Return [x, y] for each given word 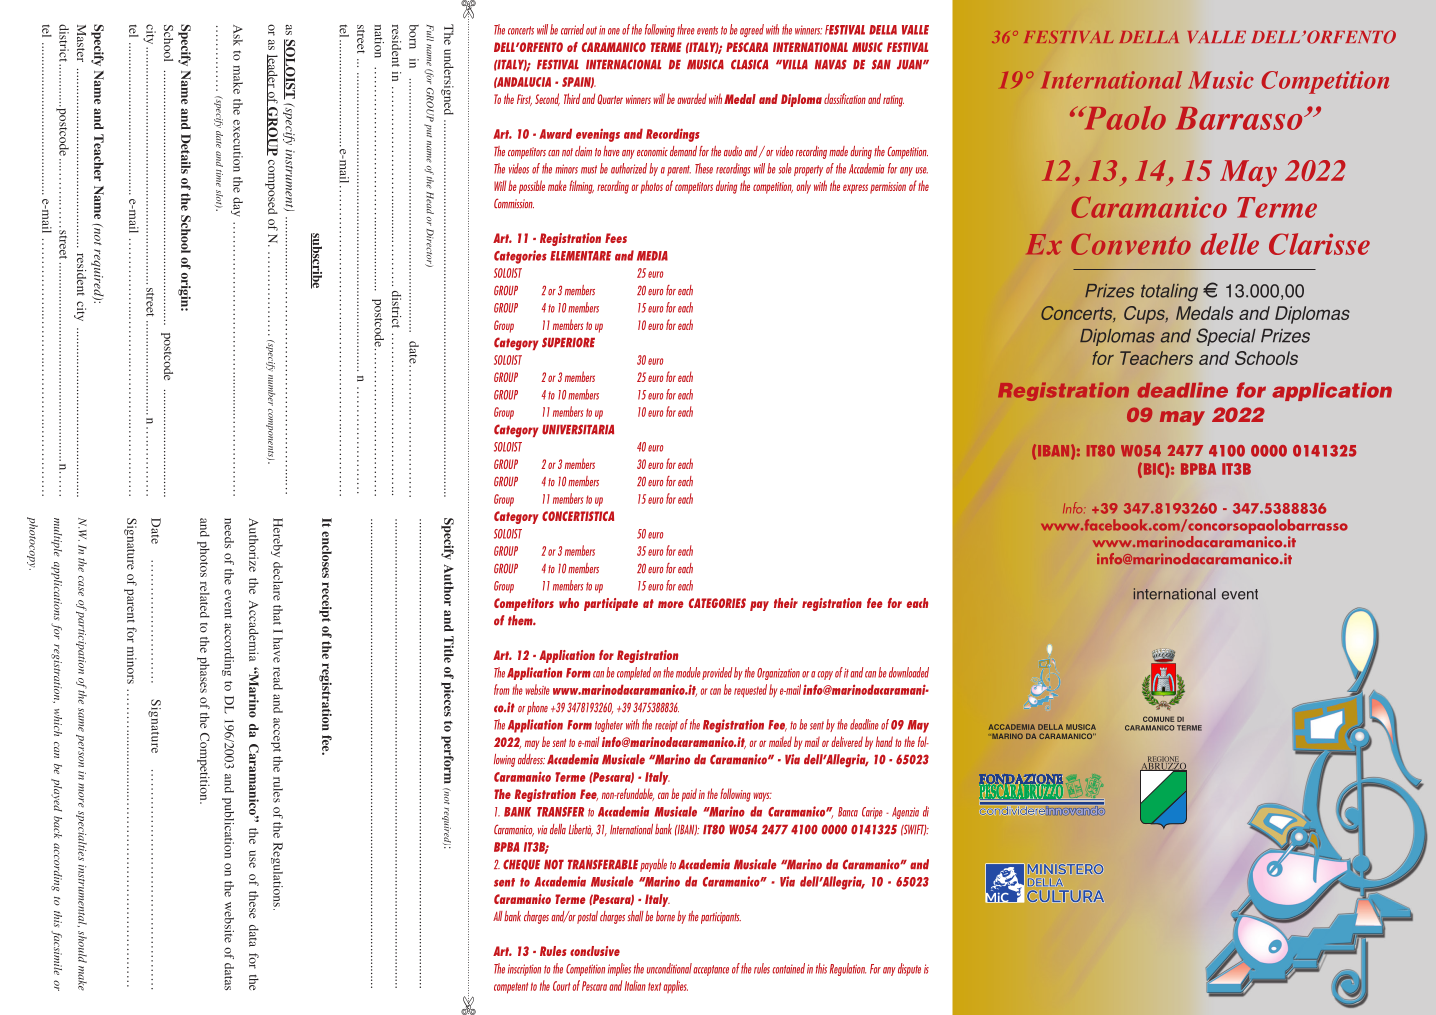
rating [893, 101]
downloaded [909, 672]
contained [789, 968]
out [591, 30]
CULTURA [1066, 896]
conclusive [595, 951]
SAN [881, 64]
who [569, 603]
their [786, 603]
